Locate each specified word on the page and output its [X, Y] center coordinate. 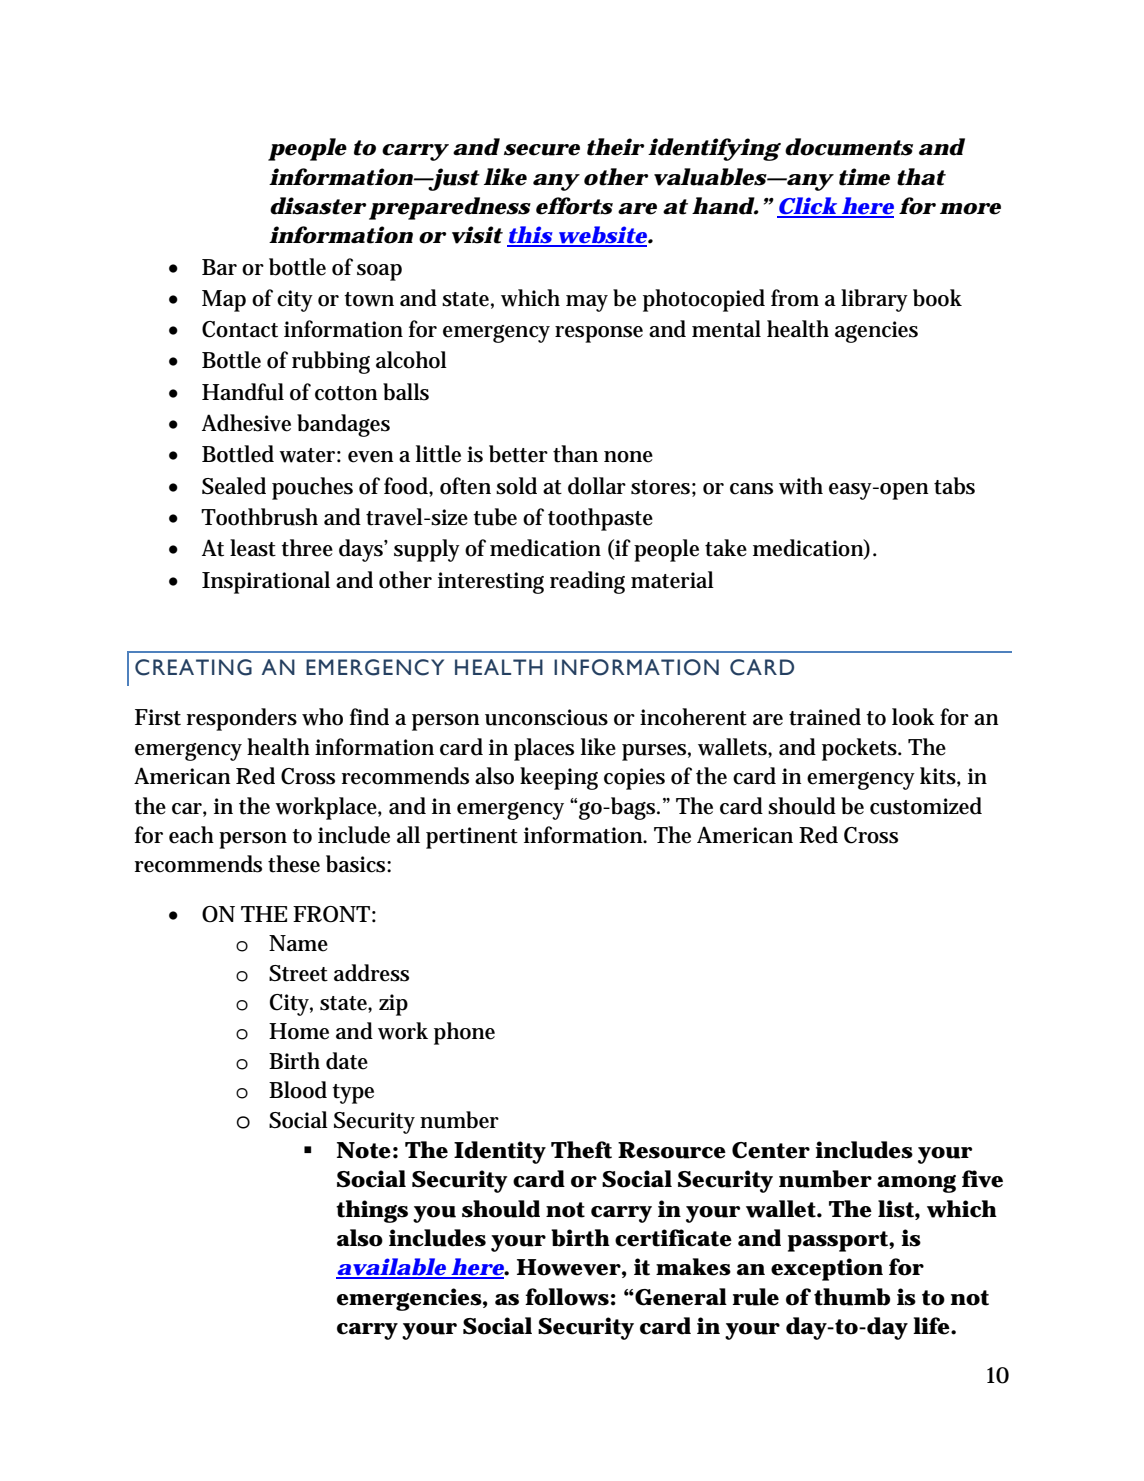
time [864, 177]
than [575, 454]
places [544, 749]
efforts [574, 206]
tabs [954, 486]
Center [771, 1150]
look [913, 717]
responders [242, 719]
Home [299, 1031]
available [391, 1268]
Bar [219, 267]
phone [464, 1033]
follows [567, 1297]
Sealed [234, 486]
